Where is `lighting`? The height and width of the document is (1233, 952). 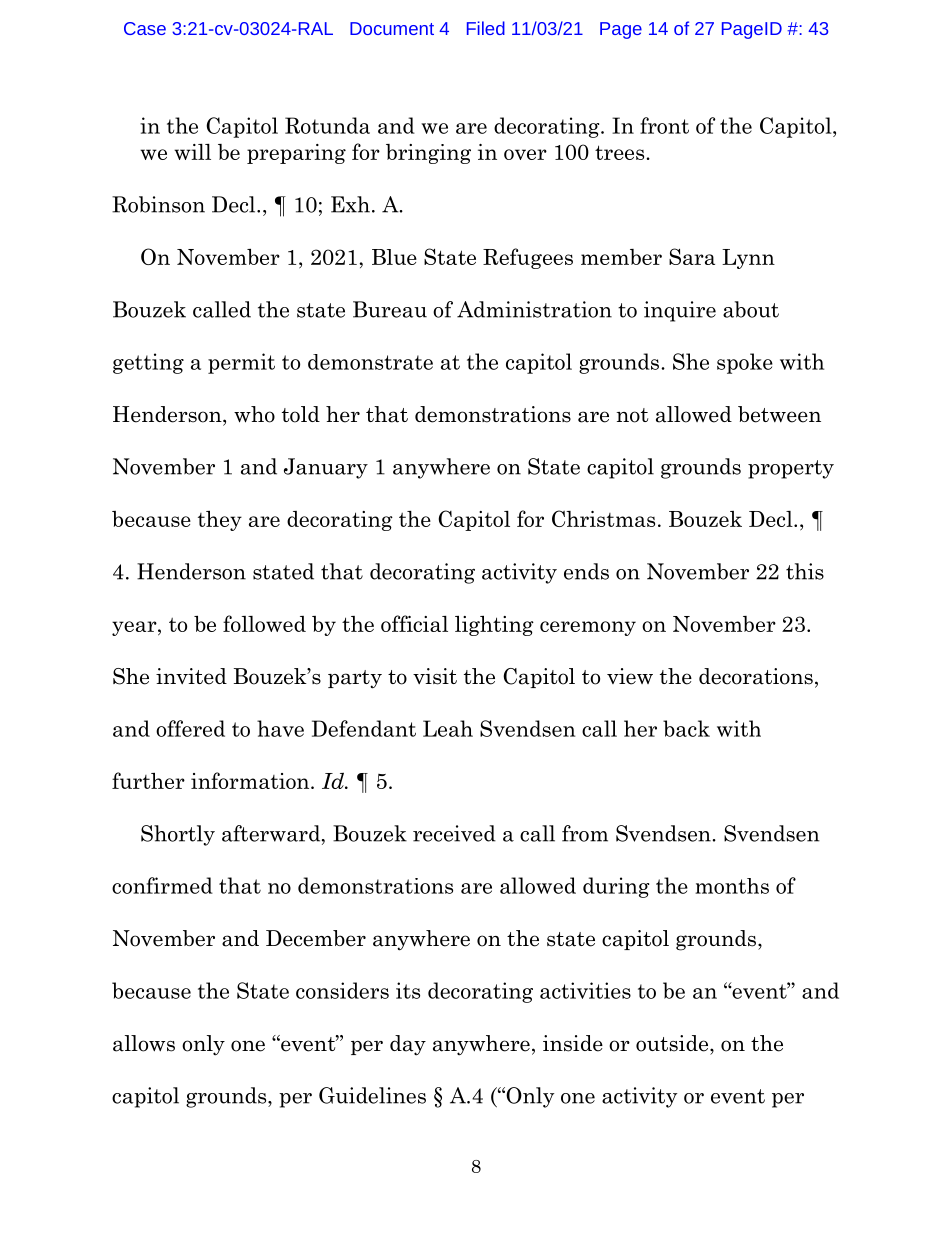 lighting is located at coordinates (494, 625).
